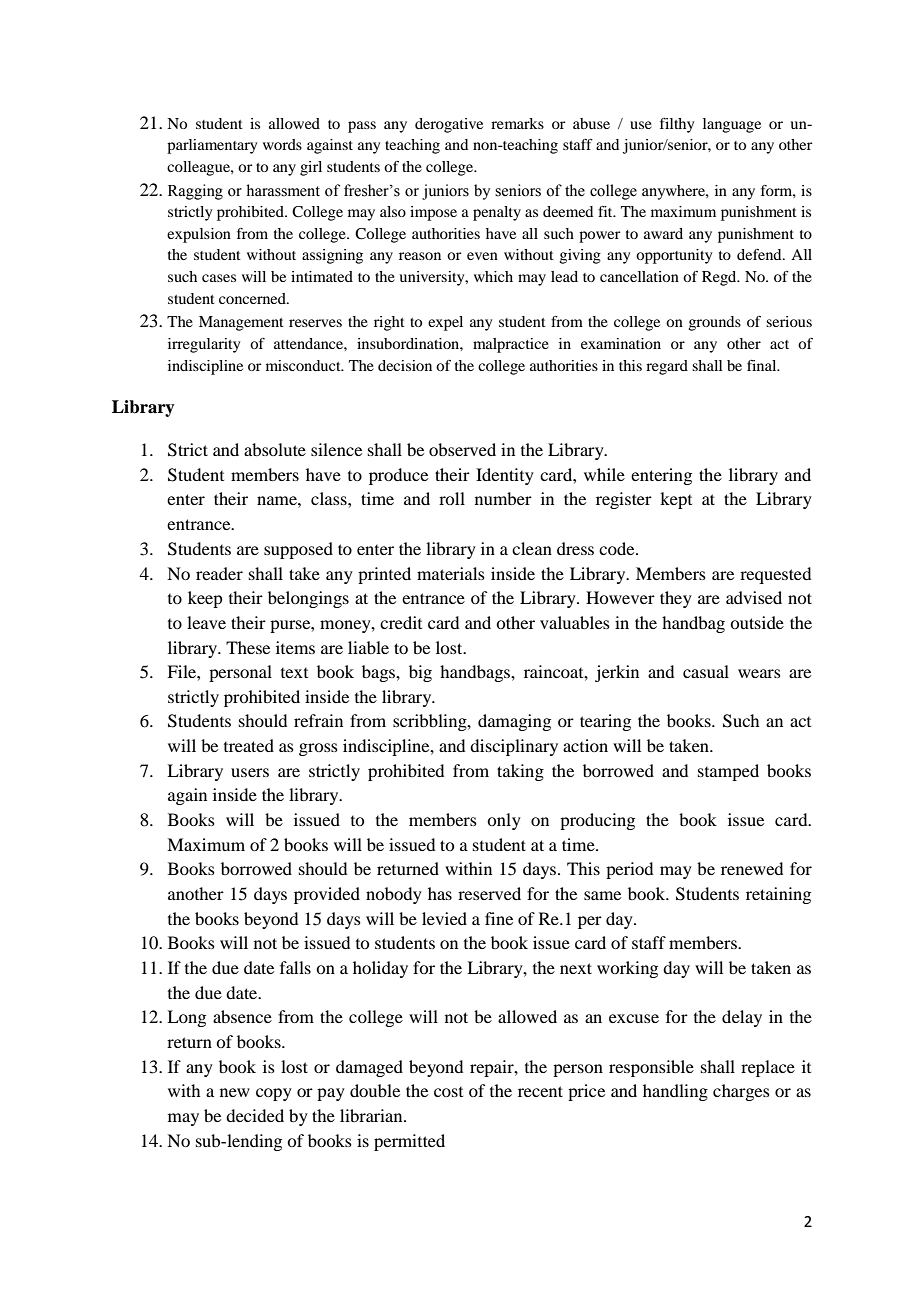 The image size is (924, 1308). I want to click on cost, so click(448, 1092).
